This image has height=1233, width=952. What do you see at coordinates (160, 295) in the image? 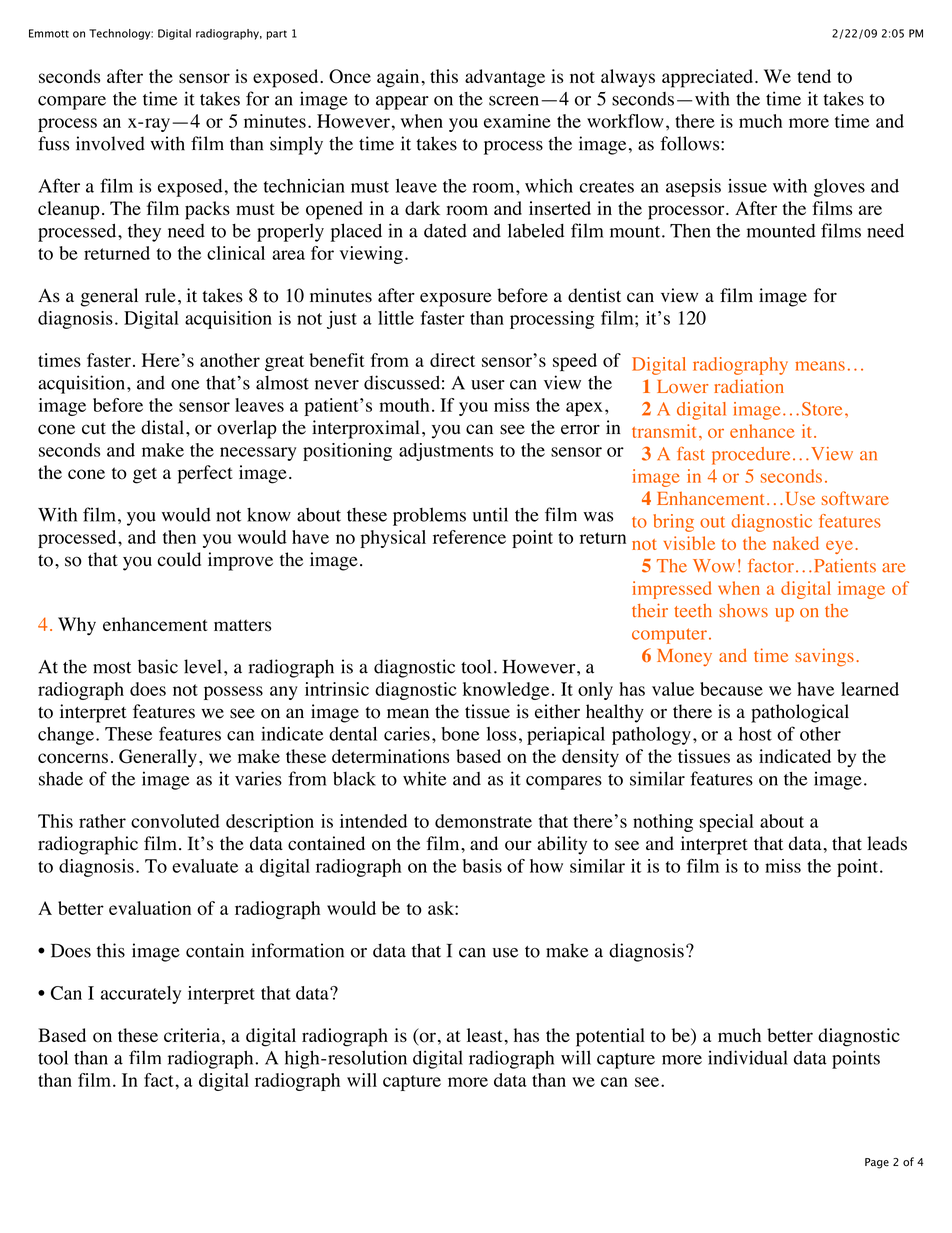
I see `rule` at bounding box center [160, 295].
